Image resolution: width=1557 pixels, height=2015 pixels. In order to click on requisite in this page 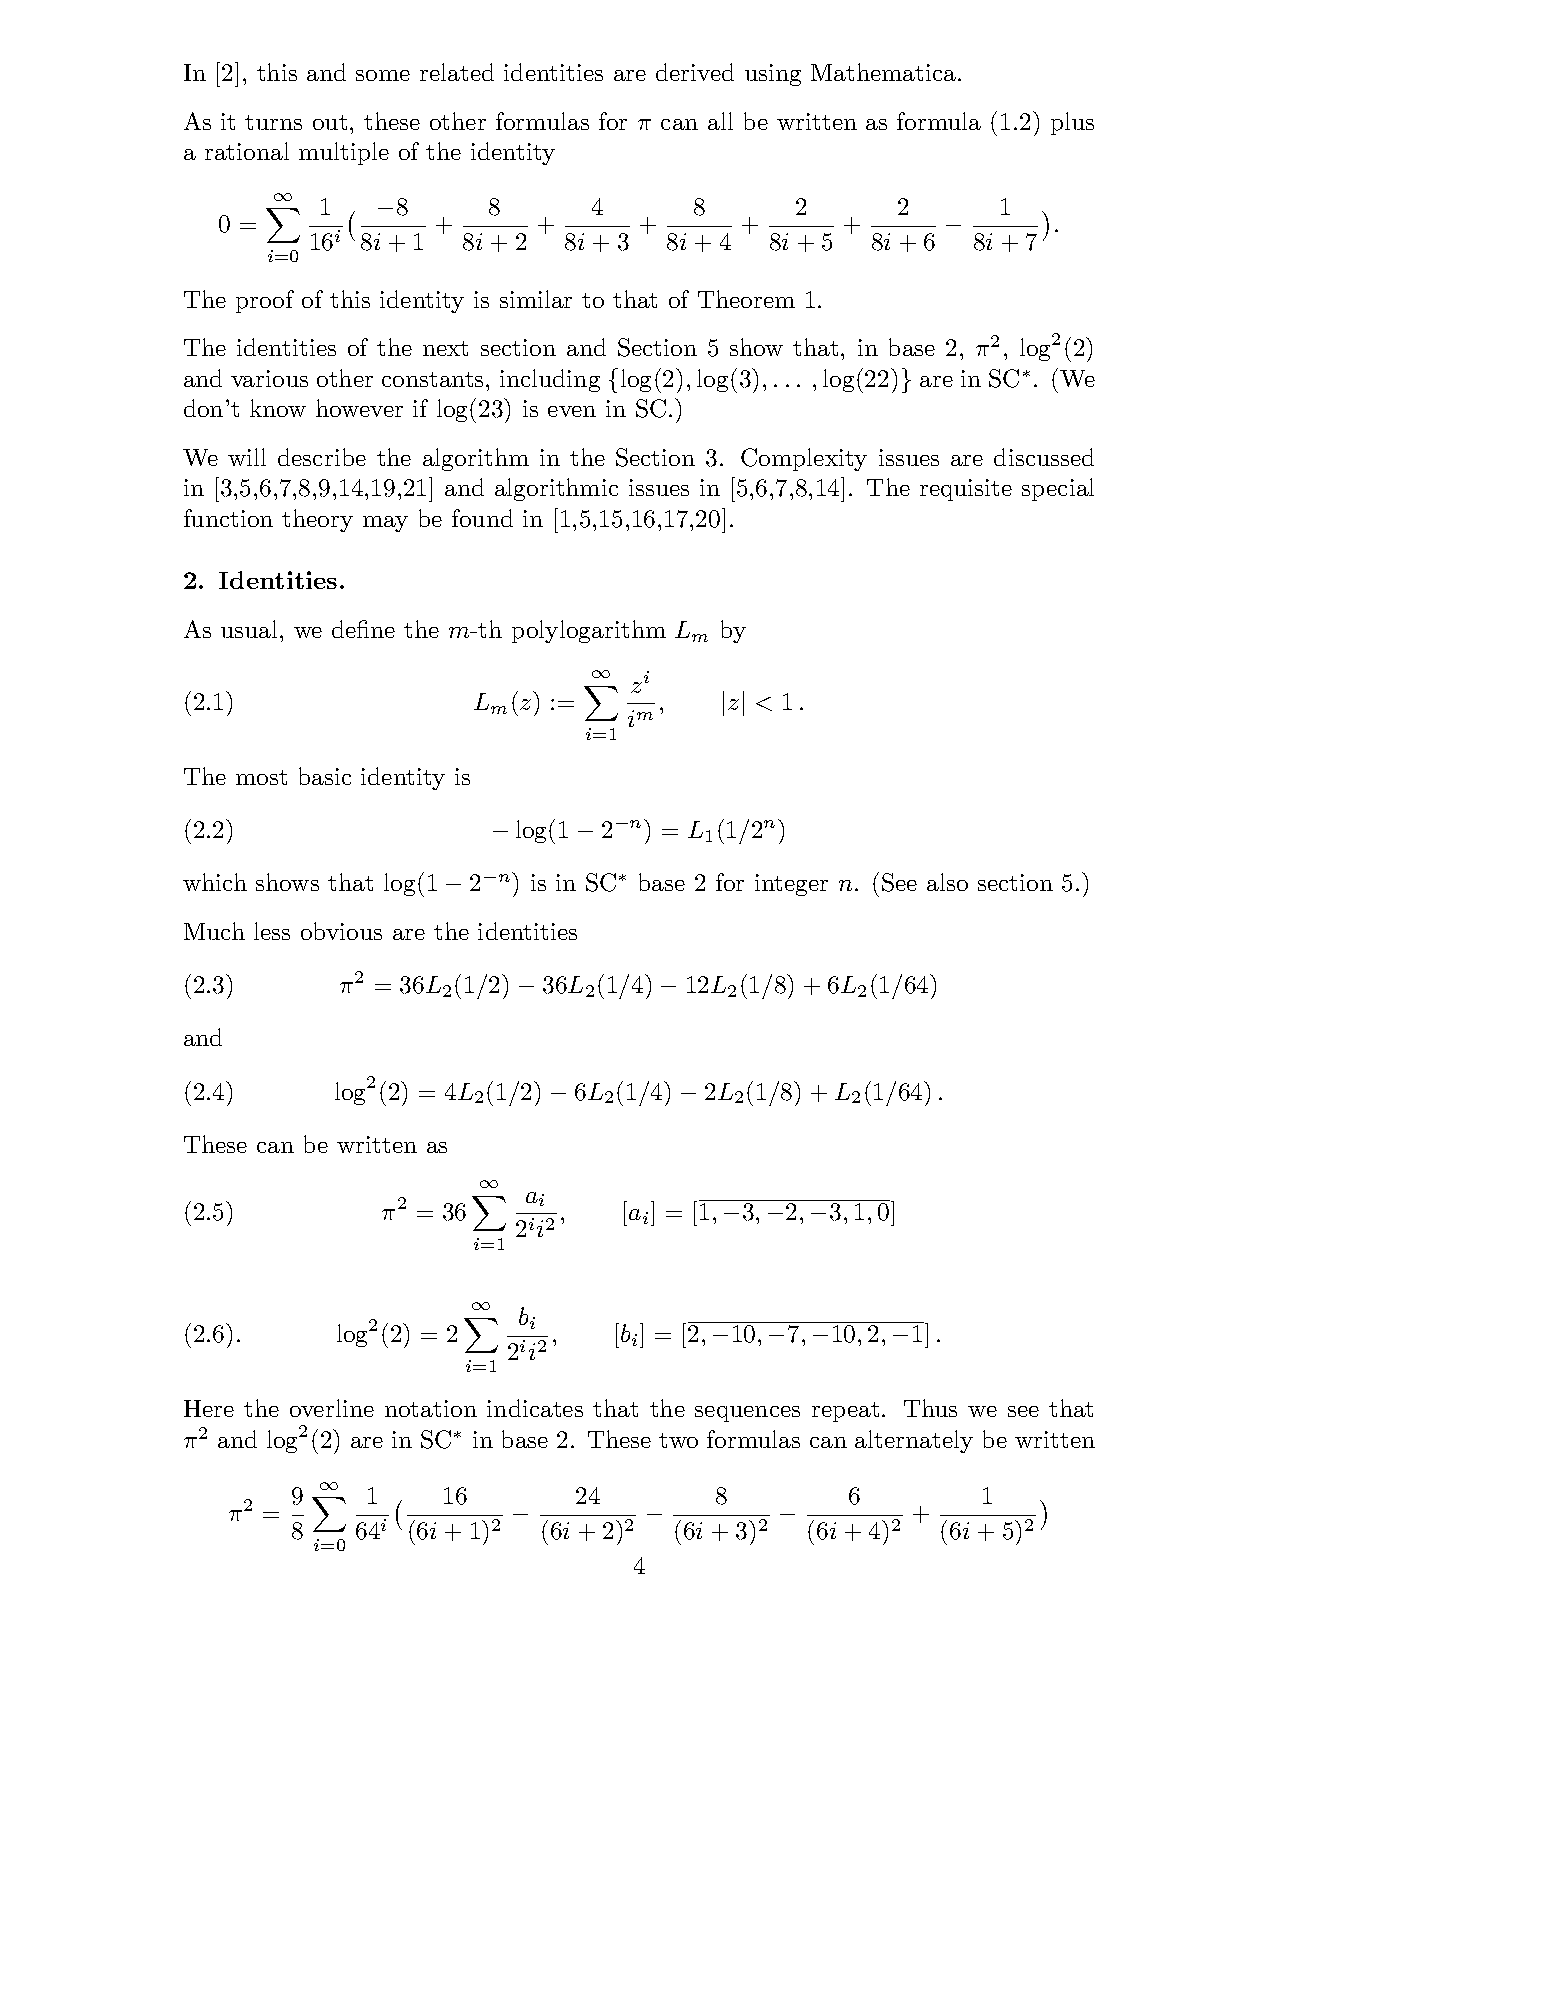, I will do `click(966, 490)`.
